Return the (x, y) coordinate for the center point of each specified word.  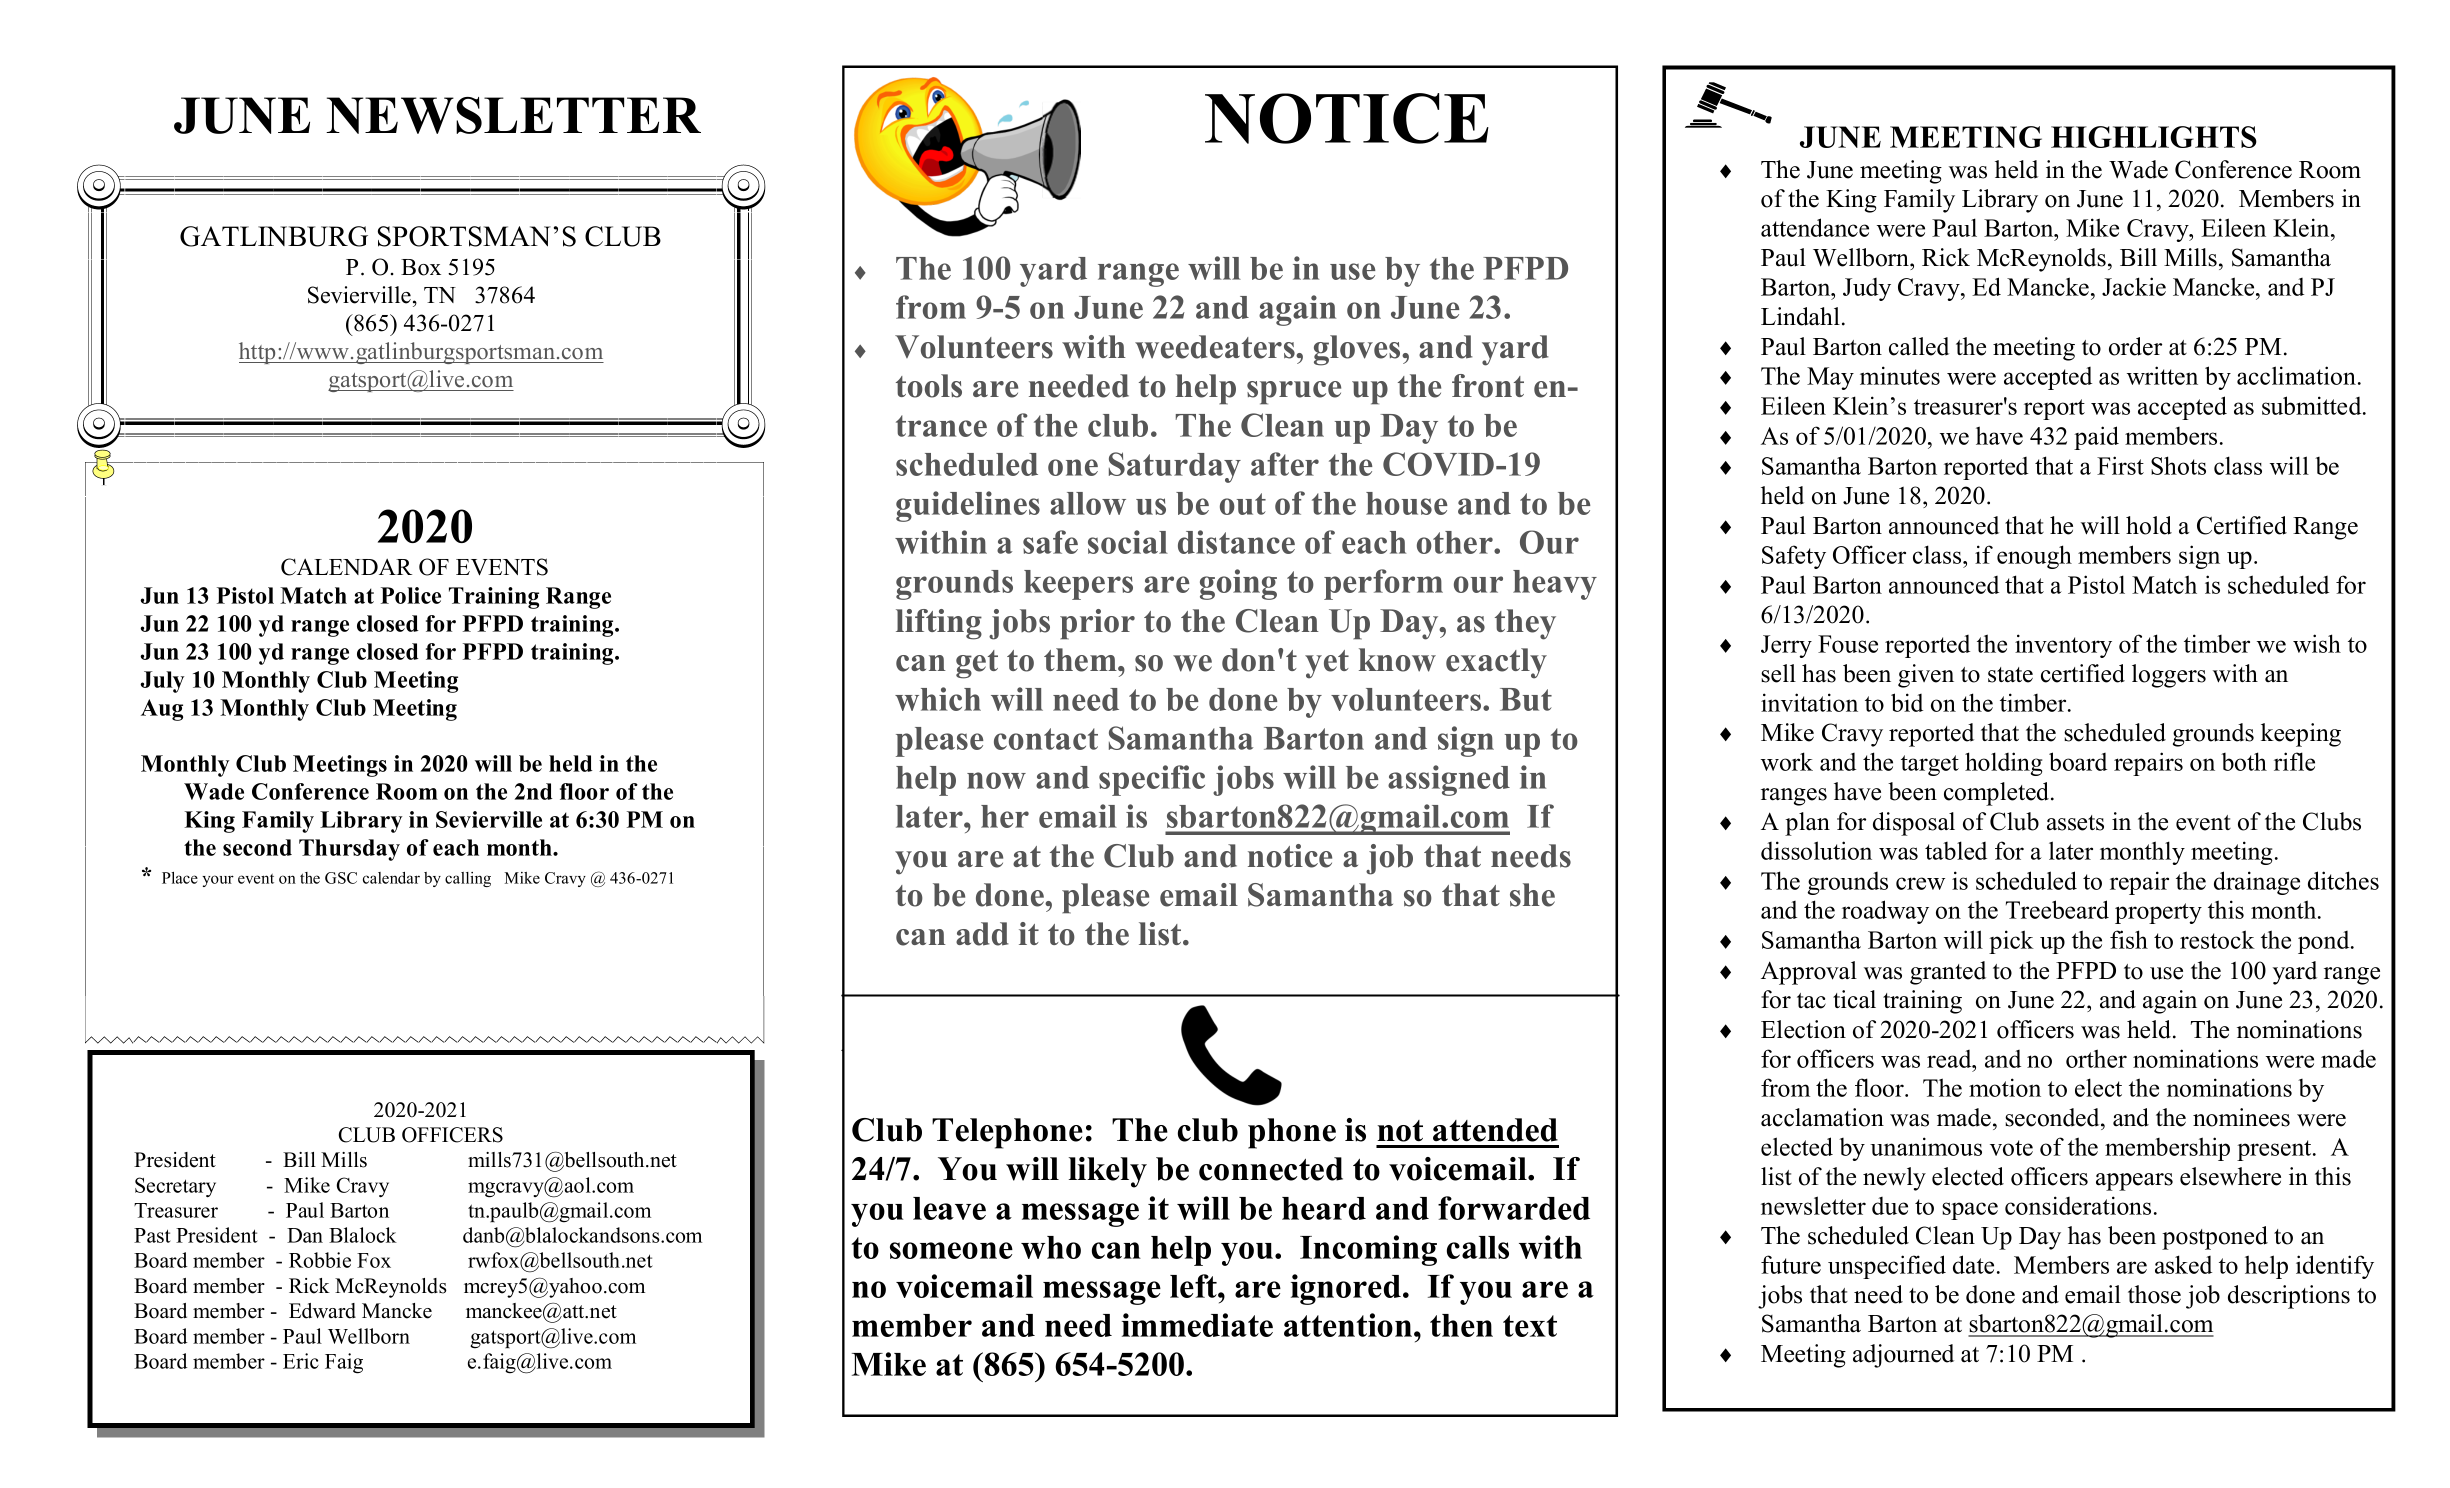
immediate (1197, 1325)
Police (411, 595)
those (2154, 1294)
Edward (322, 1311)
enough (2034, 557)
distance (1236, 542)
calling (468, 879)
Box (421, 267)
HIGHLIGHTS (2154, 137)
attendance (1815, 227)
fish (2129, 939)
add (982, 934)
